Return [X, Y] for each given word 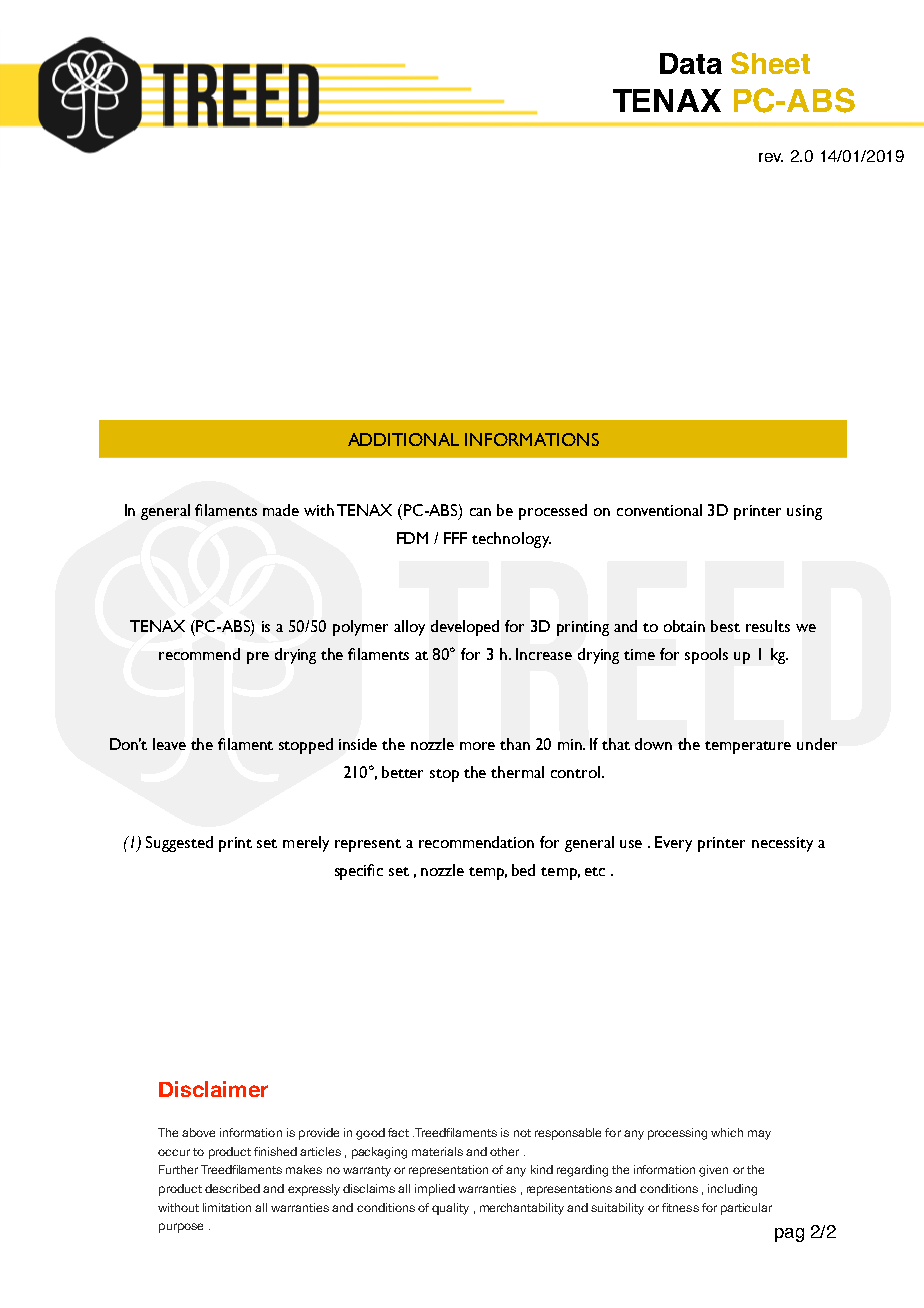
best [725, 626]
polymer [360, 628]
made [281, 510]
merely [306, 844]
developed [465, 628]
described [232, 1188]
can [480, 512]
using [804, 512]
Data [691, 63]
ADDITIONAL [403, 439]
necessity [782, 844]
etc [595, 871]
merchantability [522, 1209]
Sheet [770, 63]
